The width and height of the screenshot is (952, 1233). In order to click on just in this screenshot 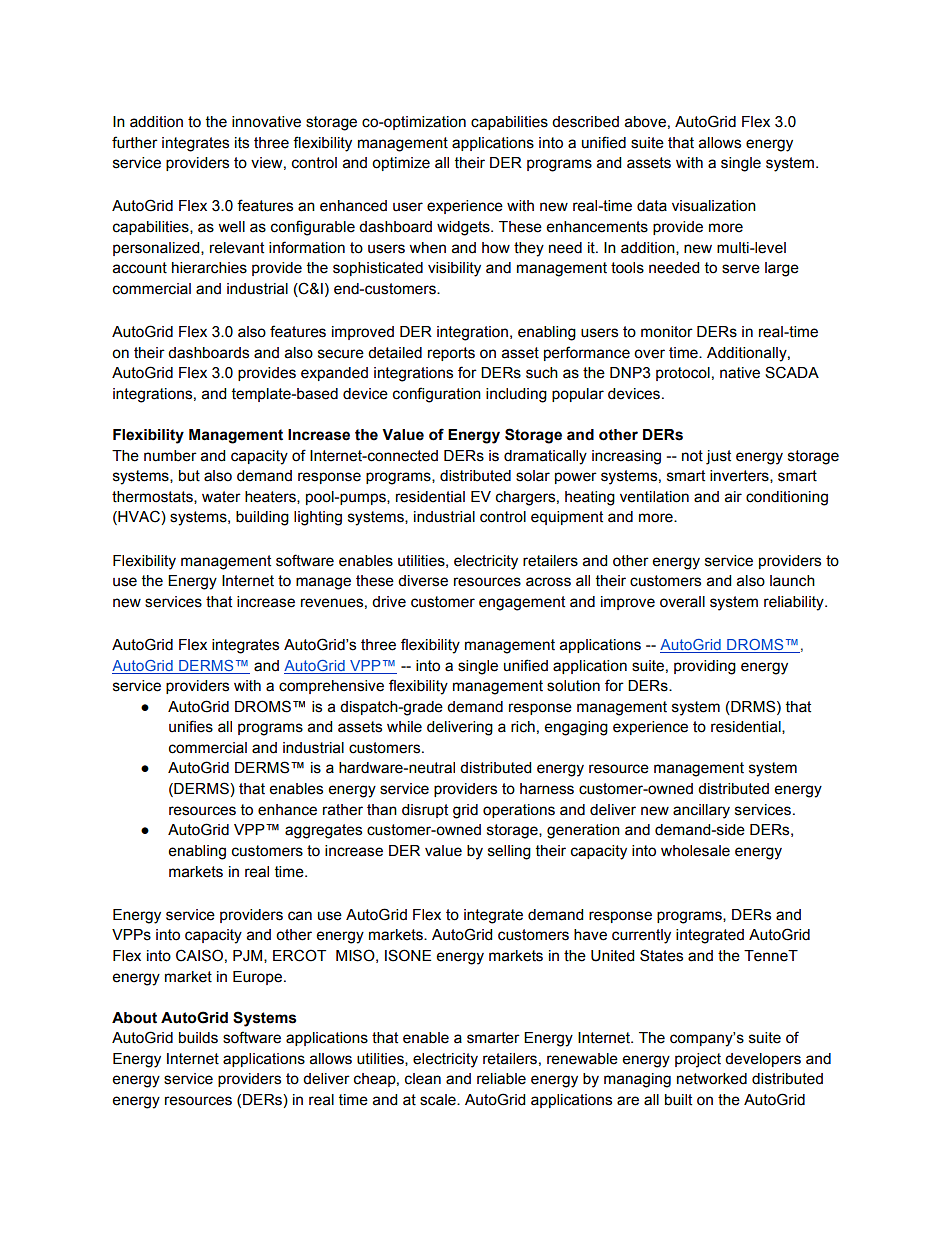, I will do `click(718, 457)`.
